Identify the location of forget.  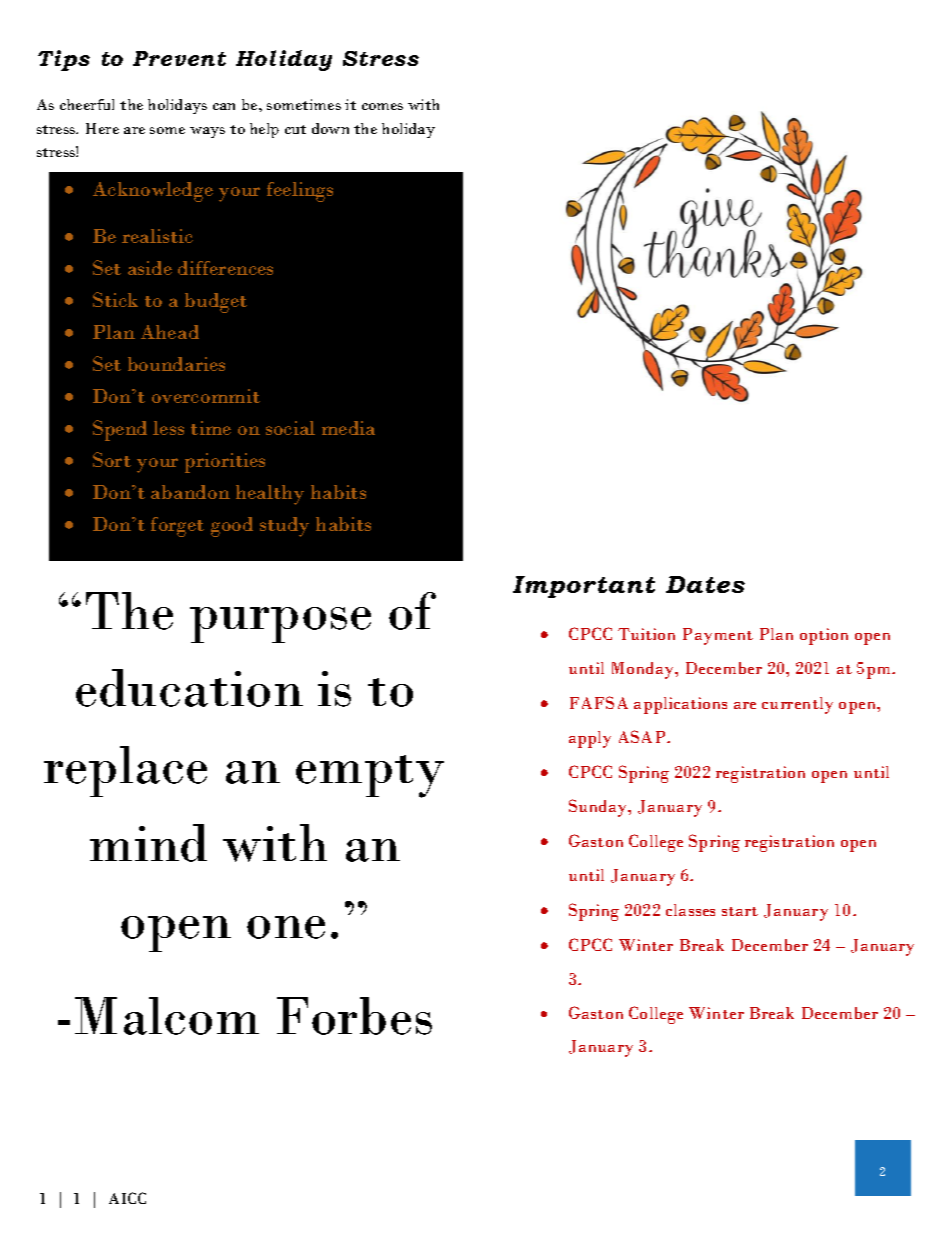
(177, 527).
